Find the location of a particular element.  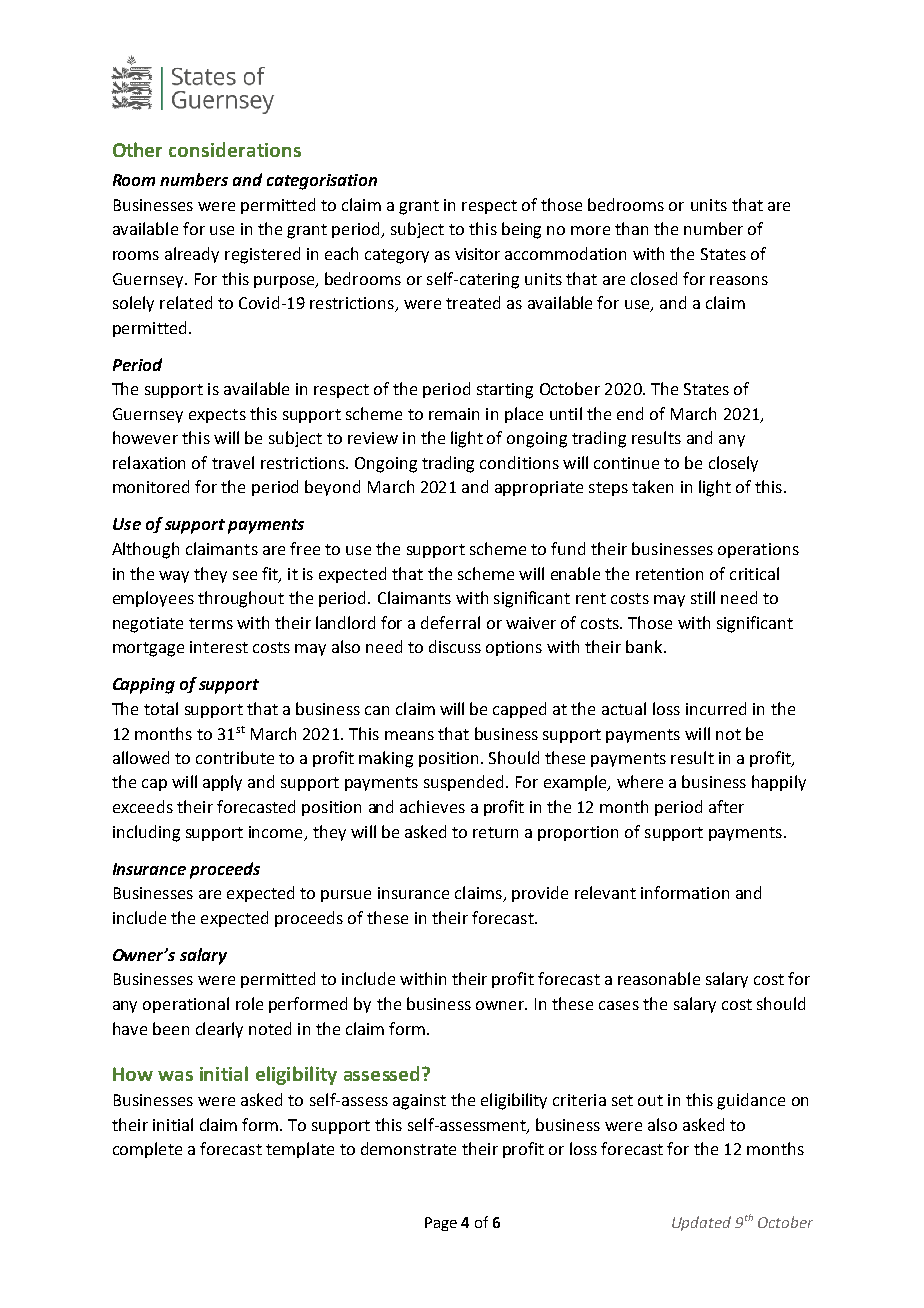

reasonable is located at coordinates (659, 978).
